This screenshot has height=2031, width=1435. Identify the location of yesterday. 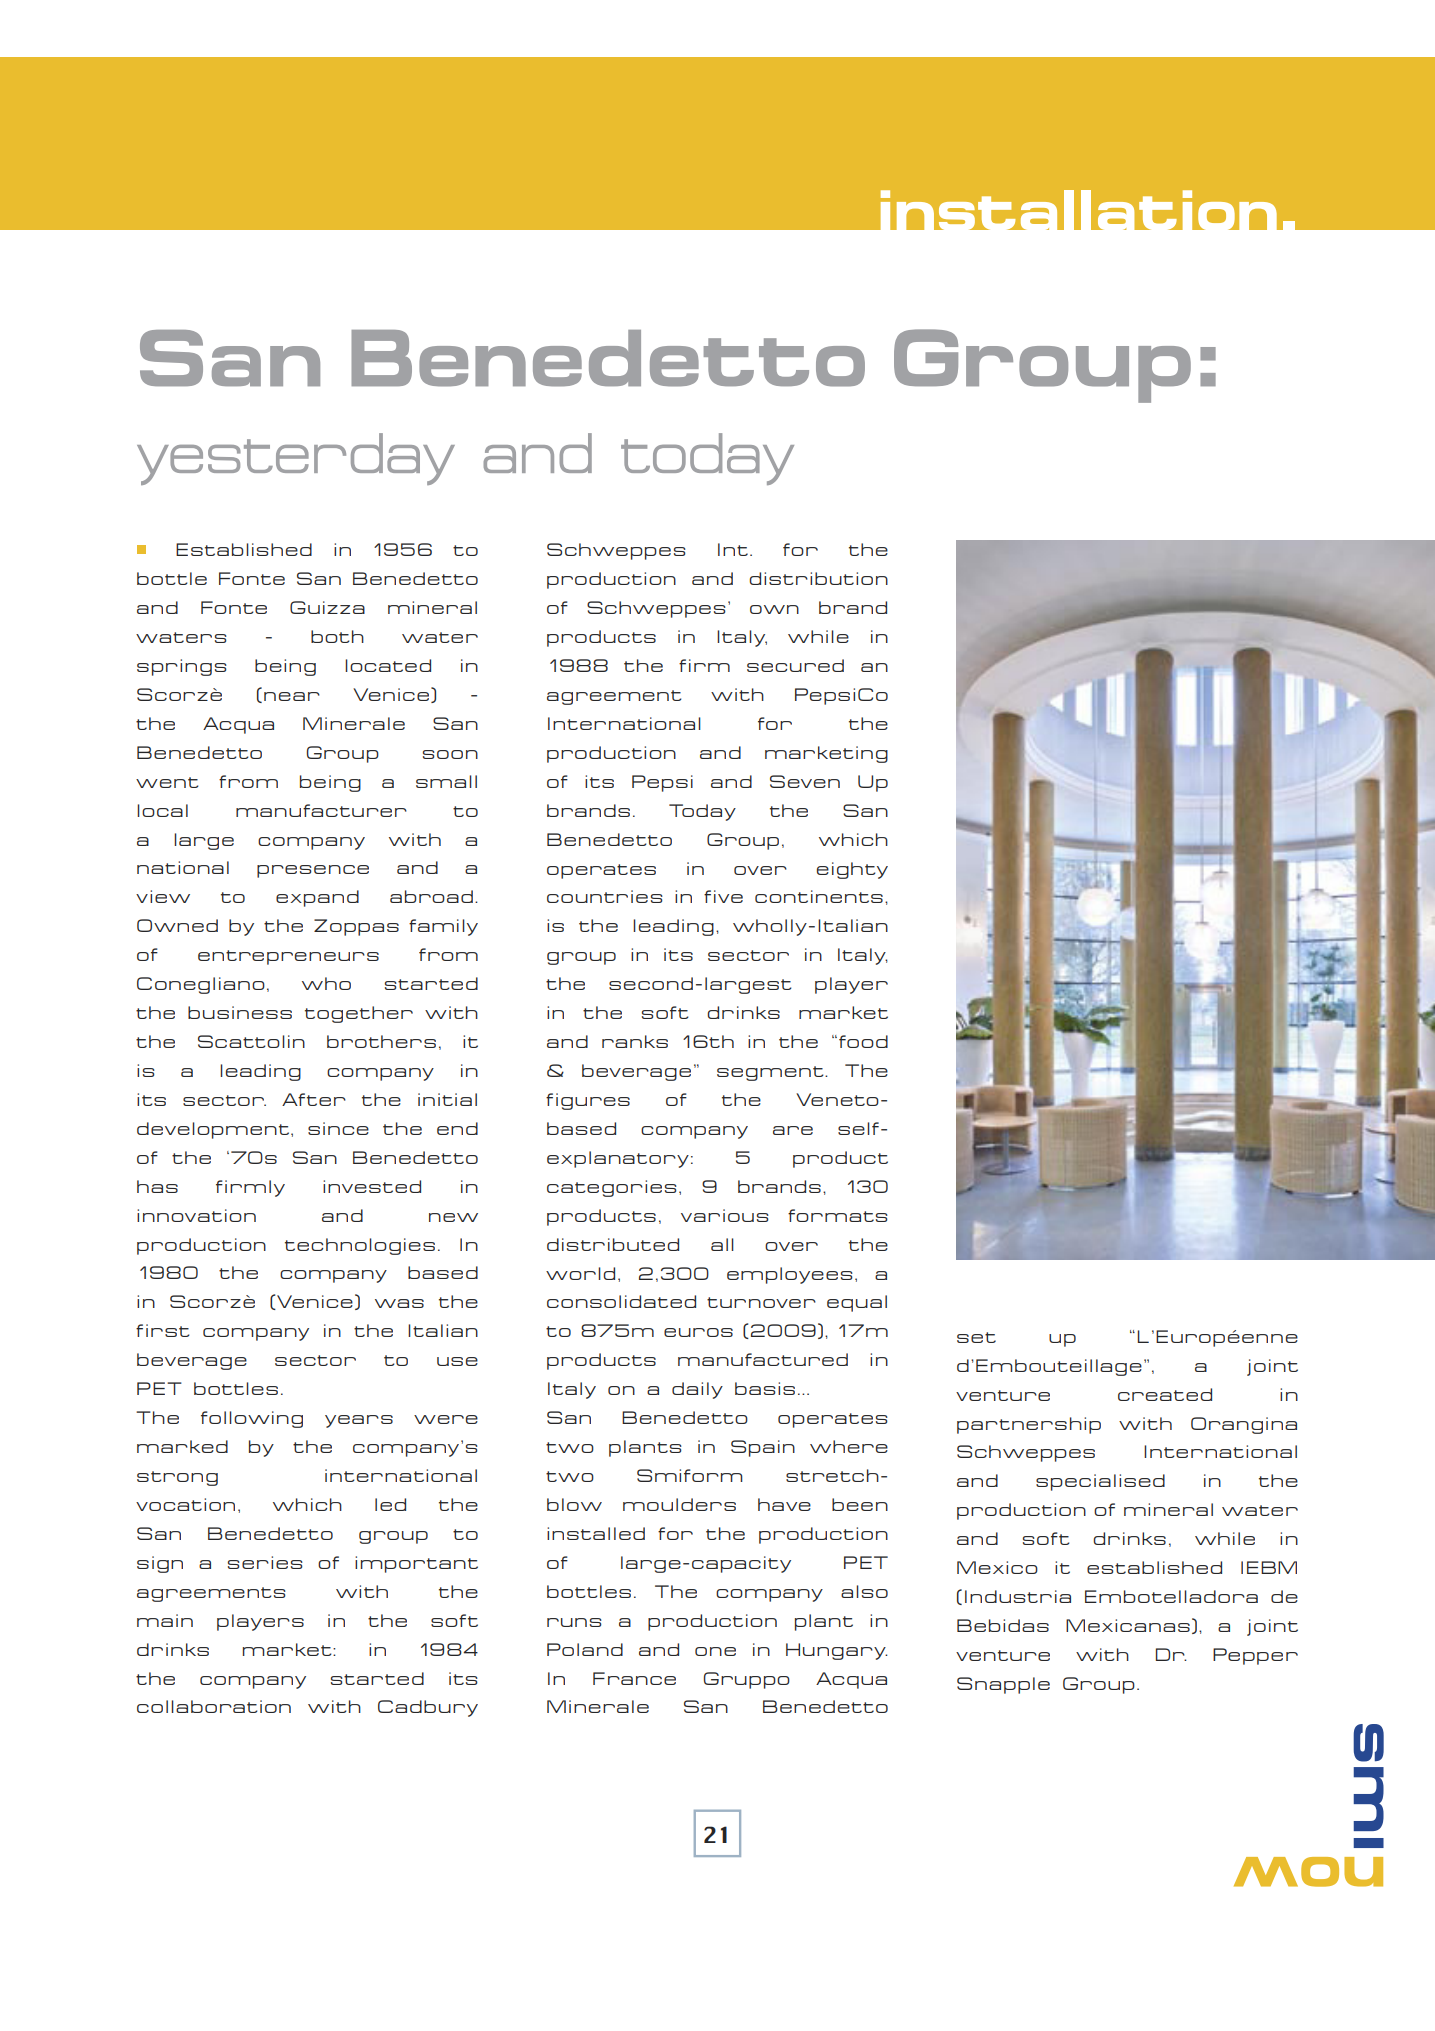
(296, 459).
